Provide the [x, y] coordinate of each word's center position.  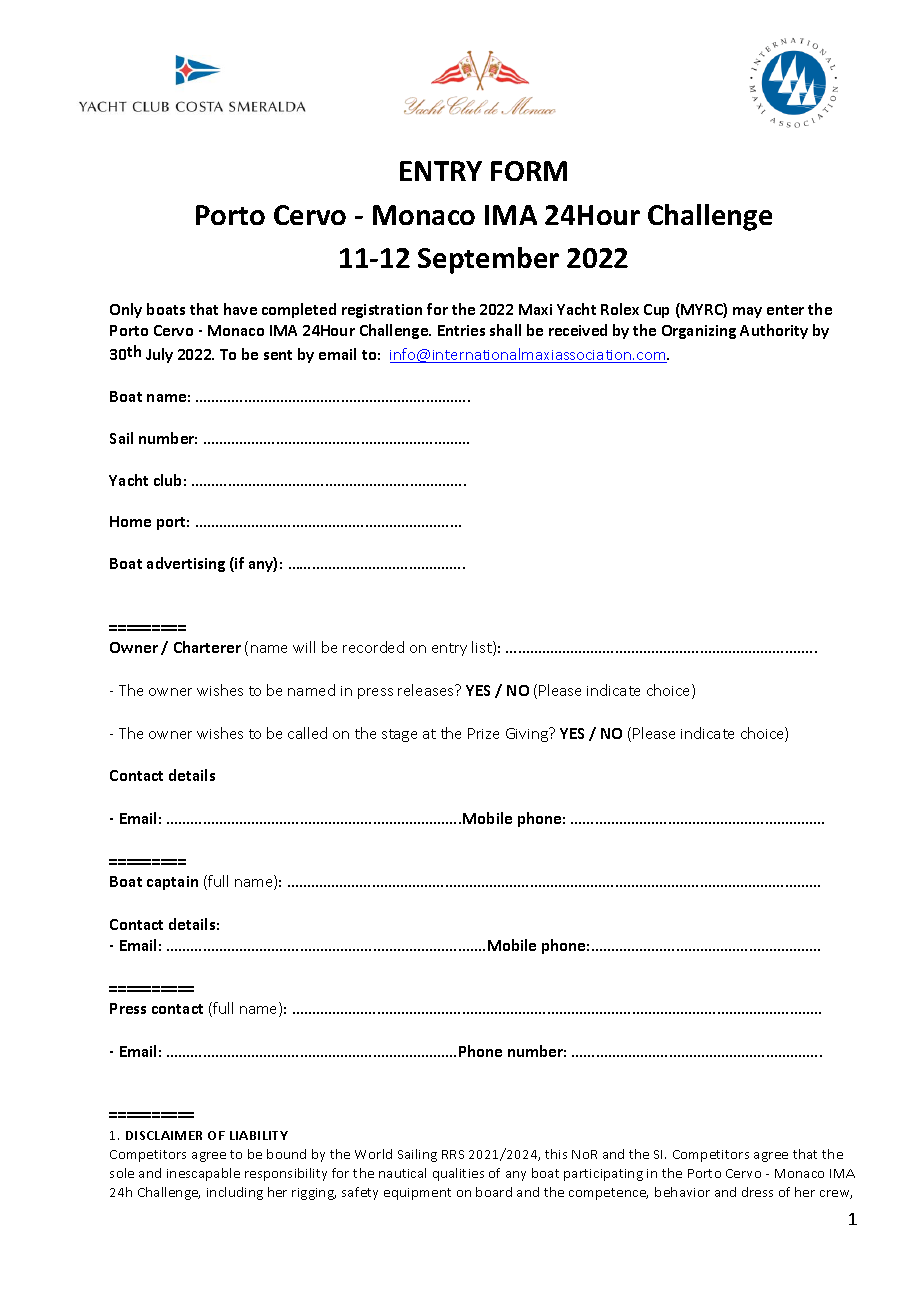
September [488, 260]
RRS [453, 1154]
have [240, 309]
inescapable [203, 1174]
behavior [682, 1192]
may [747, 312]
